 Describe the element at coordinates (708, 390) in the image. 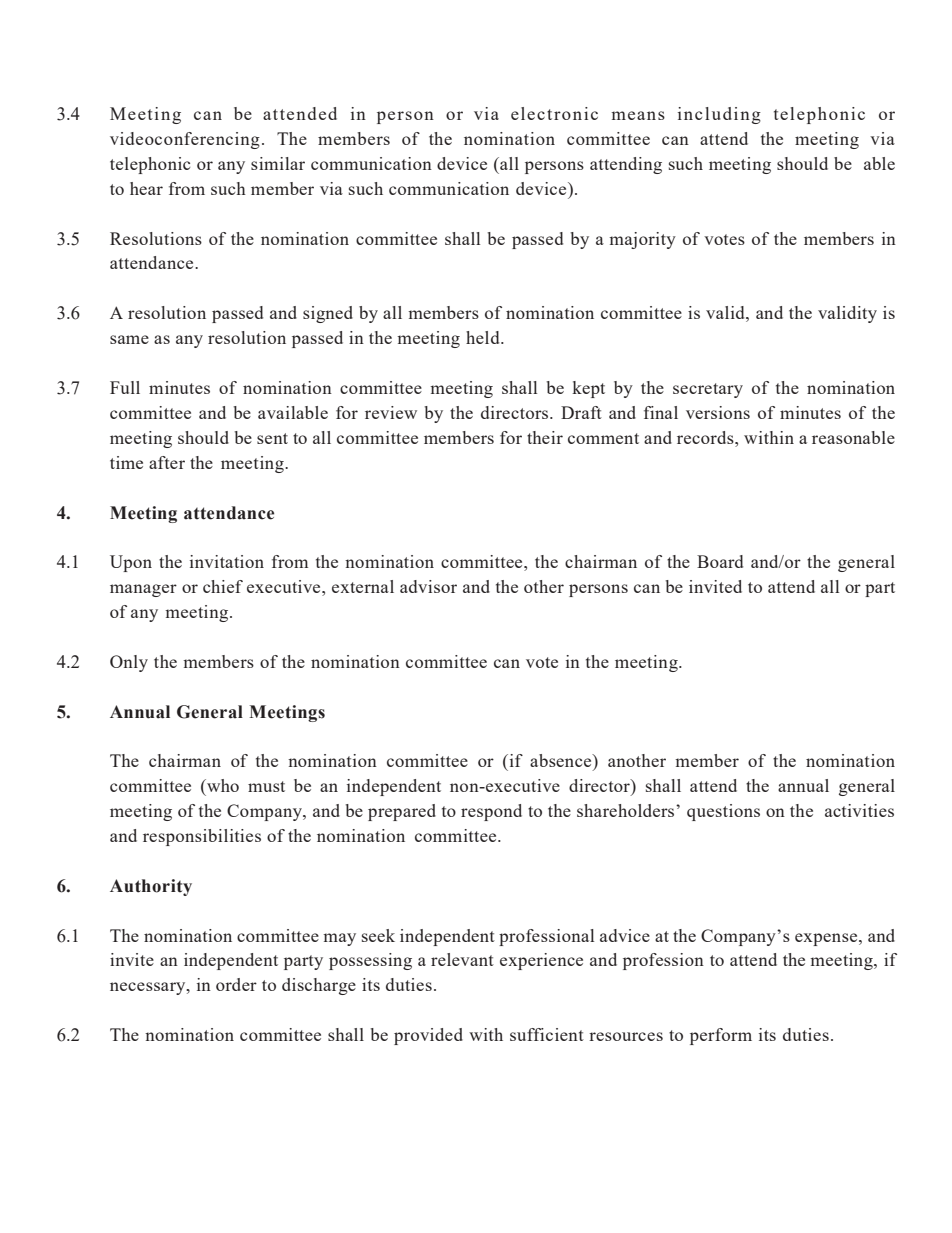

I see `secretary` at that location.
